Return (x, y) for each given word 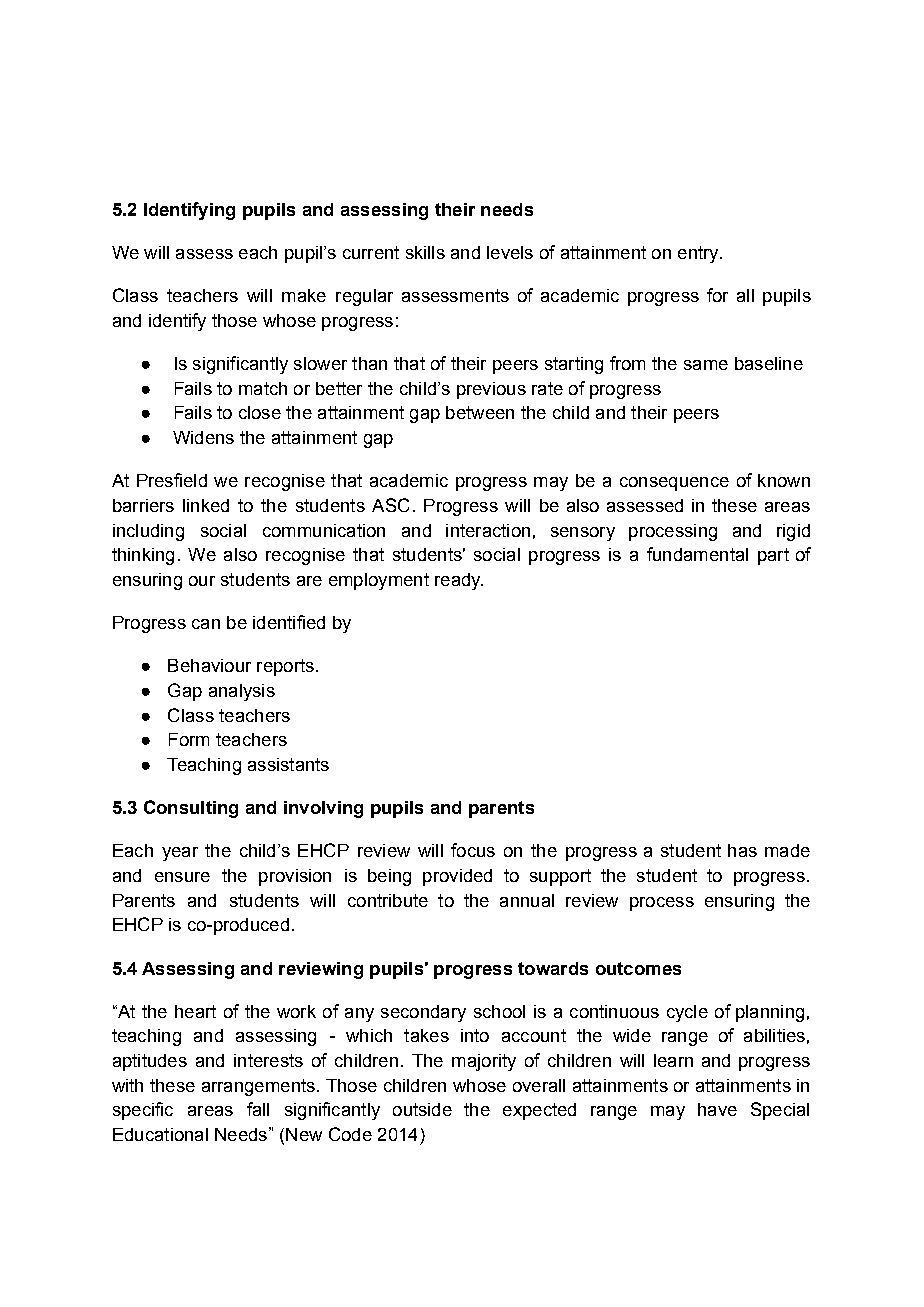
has (742, 850)
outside (422, 1109)
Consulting (191, 809)
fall (258, 1109)
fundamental (697, 554)
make (304, 295)
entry (699, 254)
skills (425, 252)
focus (473, 850)
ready (459, 581)
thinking (143, 556)
